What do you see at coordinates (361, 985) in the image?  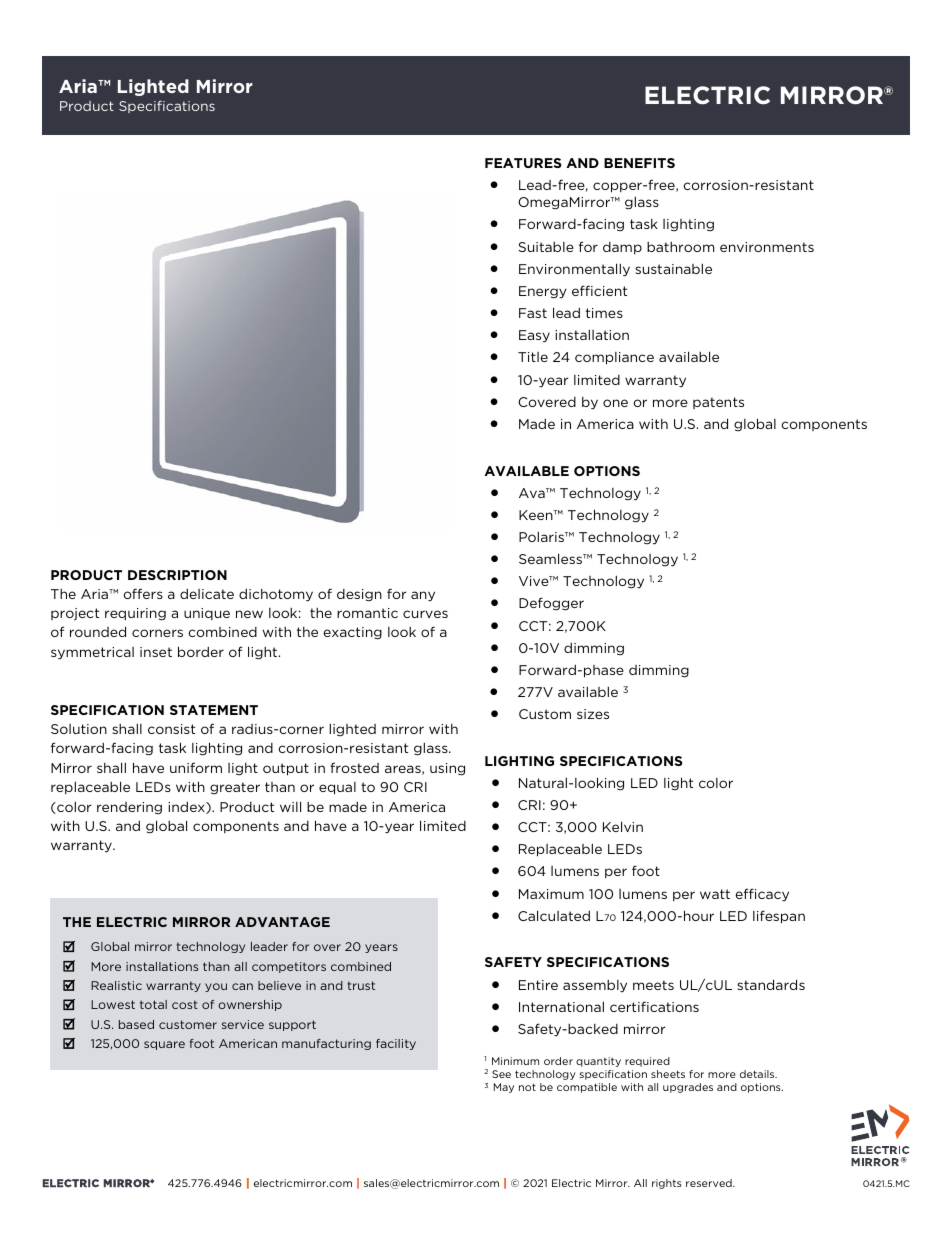 I see `trust` at bounding box center [361, 985].
